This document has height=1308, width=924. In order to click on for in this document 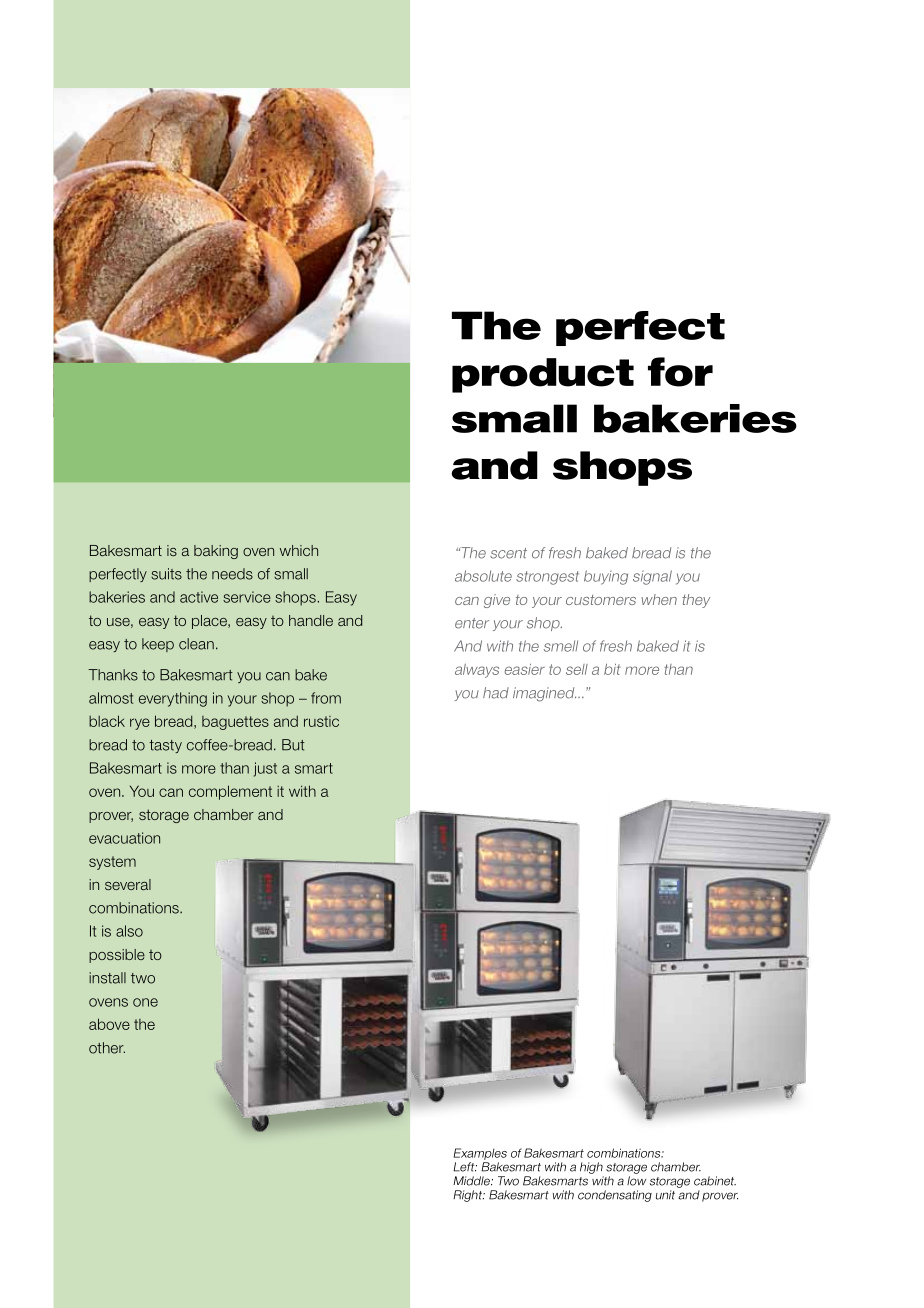, I will do `click(680, 372)`.
